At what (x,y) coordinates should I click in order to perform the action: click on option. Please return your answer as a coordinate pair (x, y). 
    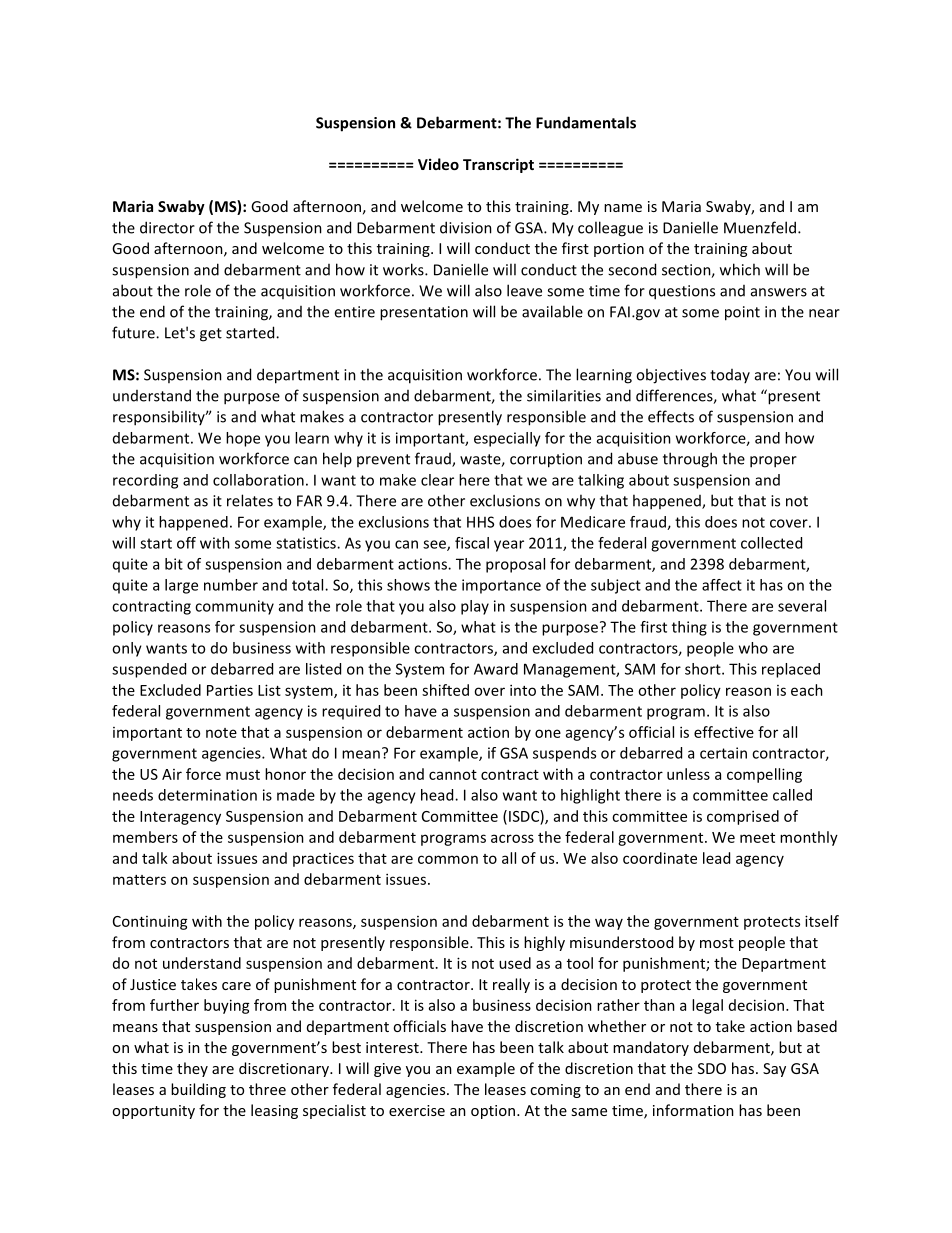
    Looking at the image, I should click on (494, 1112).
